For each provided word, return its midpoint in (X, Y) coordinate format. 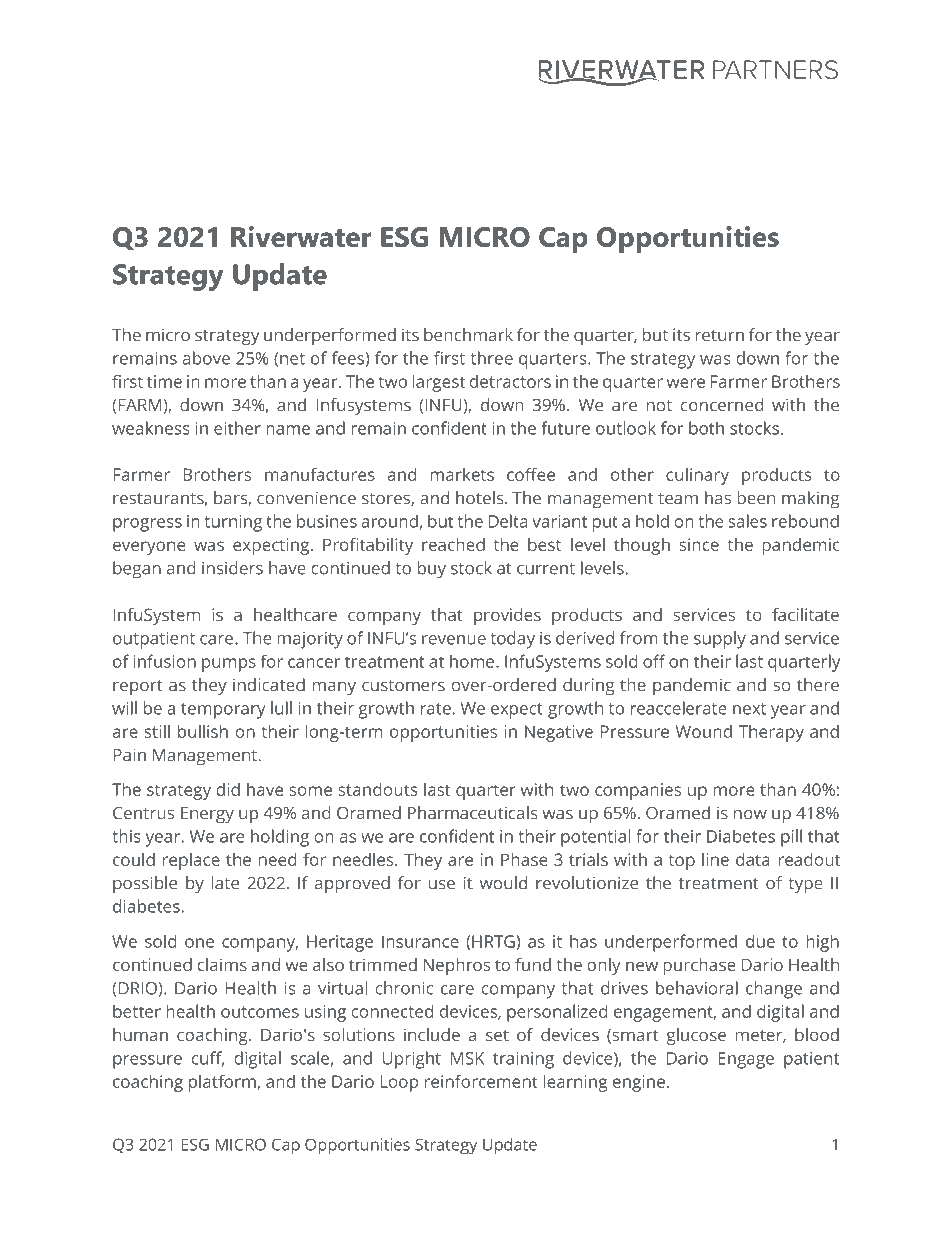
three (492, 358)
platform (223, 1083)
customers (403, 685)
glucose (696, 1036)
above (206, 358)
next (749, 709)
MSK (467, 1058)
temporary (223, 711)
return (720, 335)
